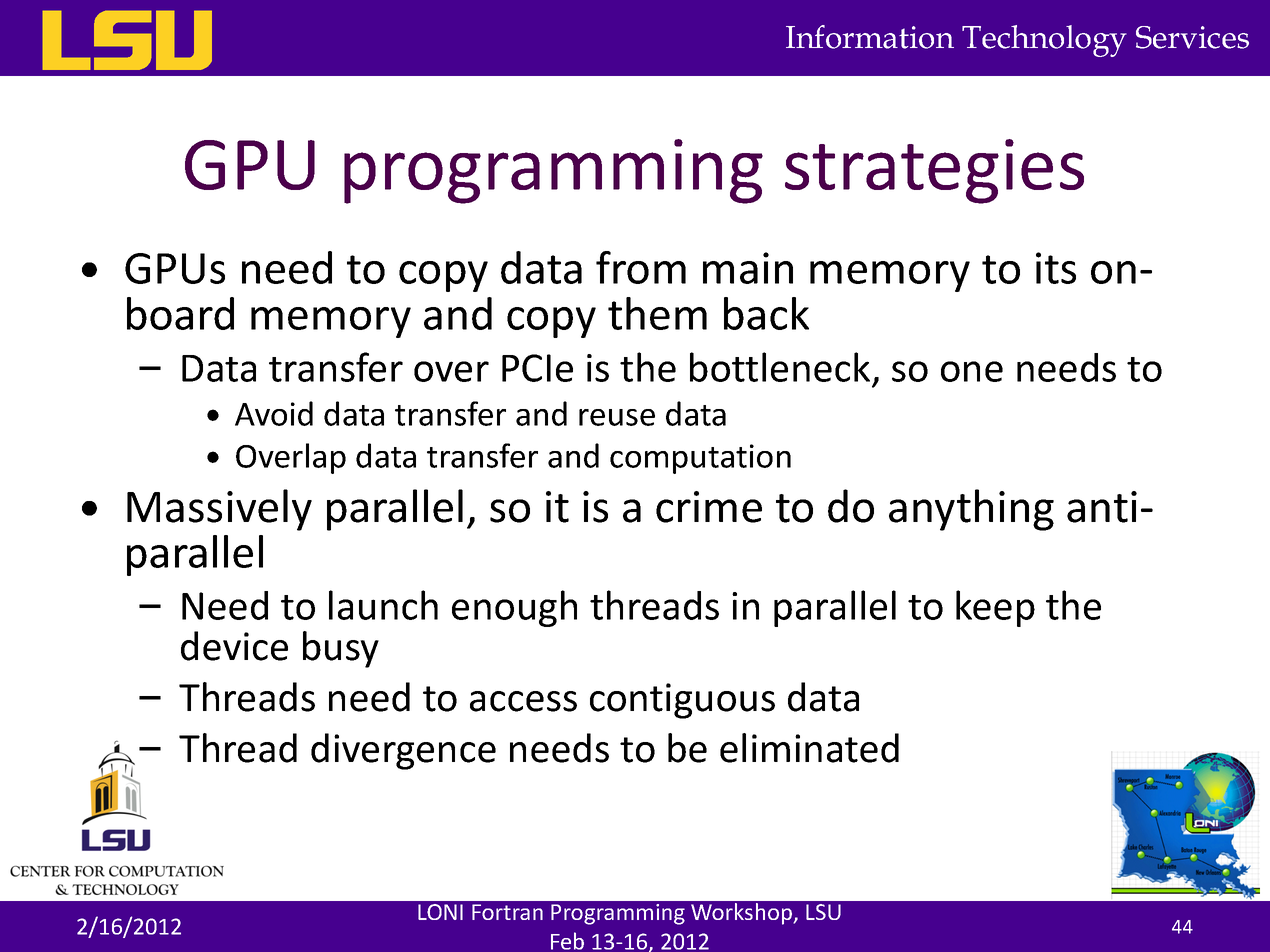 The height and width of the image is (952, 1270). What do you see at coordinates (507, 912) in the image?
I see `Fortran` at bounding box center [507, 912].
